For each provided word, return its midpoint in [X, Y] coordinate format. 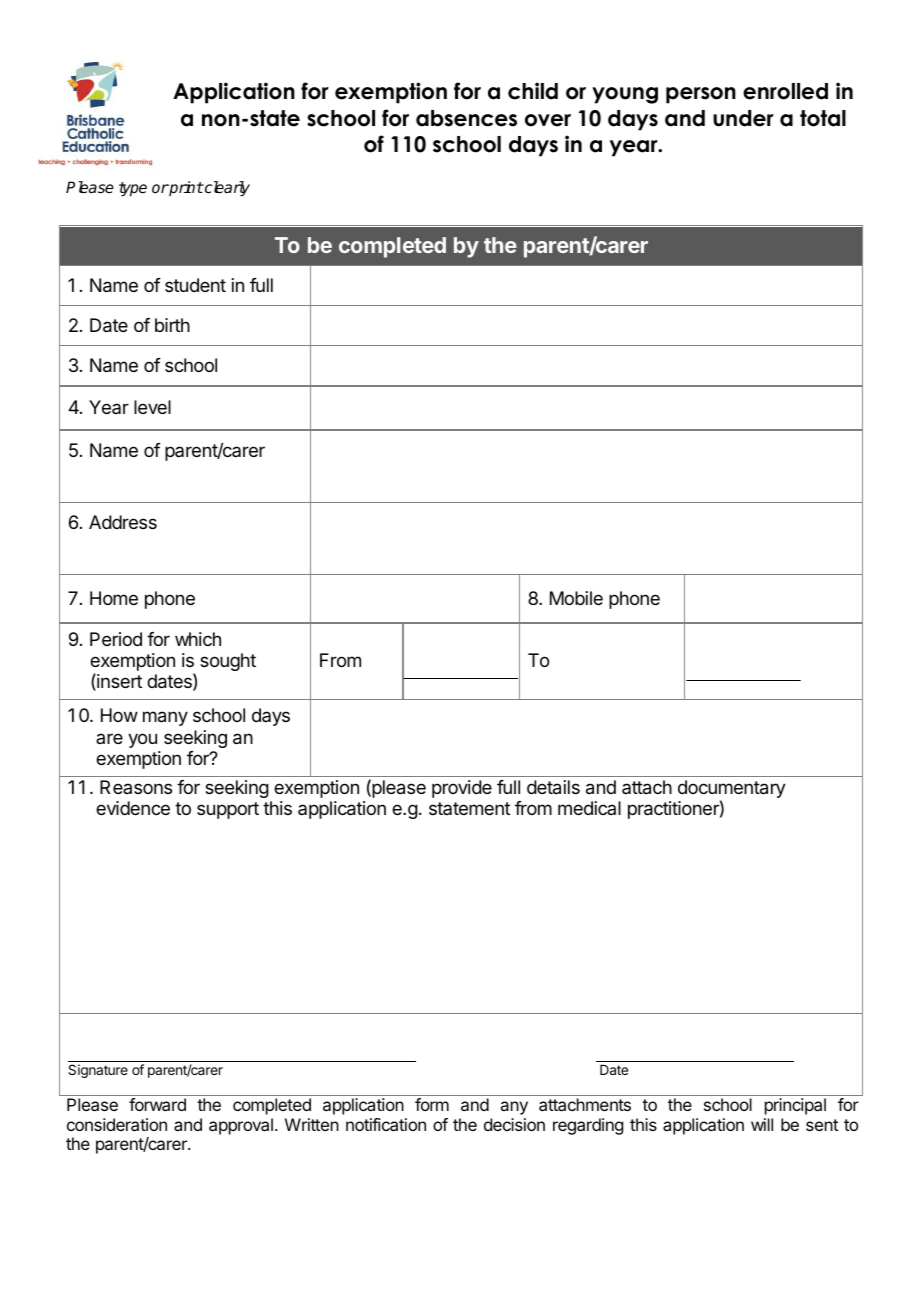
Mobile [576, 598]
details [553, 787]
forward [157, 1104]
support [228, 810]
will [762, 1124]
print [185, 188]
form [432, 1104]
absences [466, 118]
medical [589, 808]
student [195, 285]
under [743, 118]
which [198, 639]
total [823, 118]
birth [172, 325]
